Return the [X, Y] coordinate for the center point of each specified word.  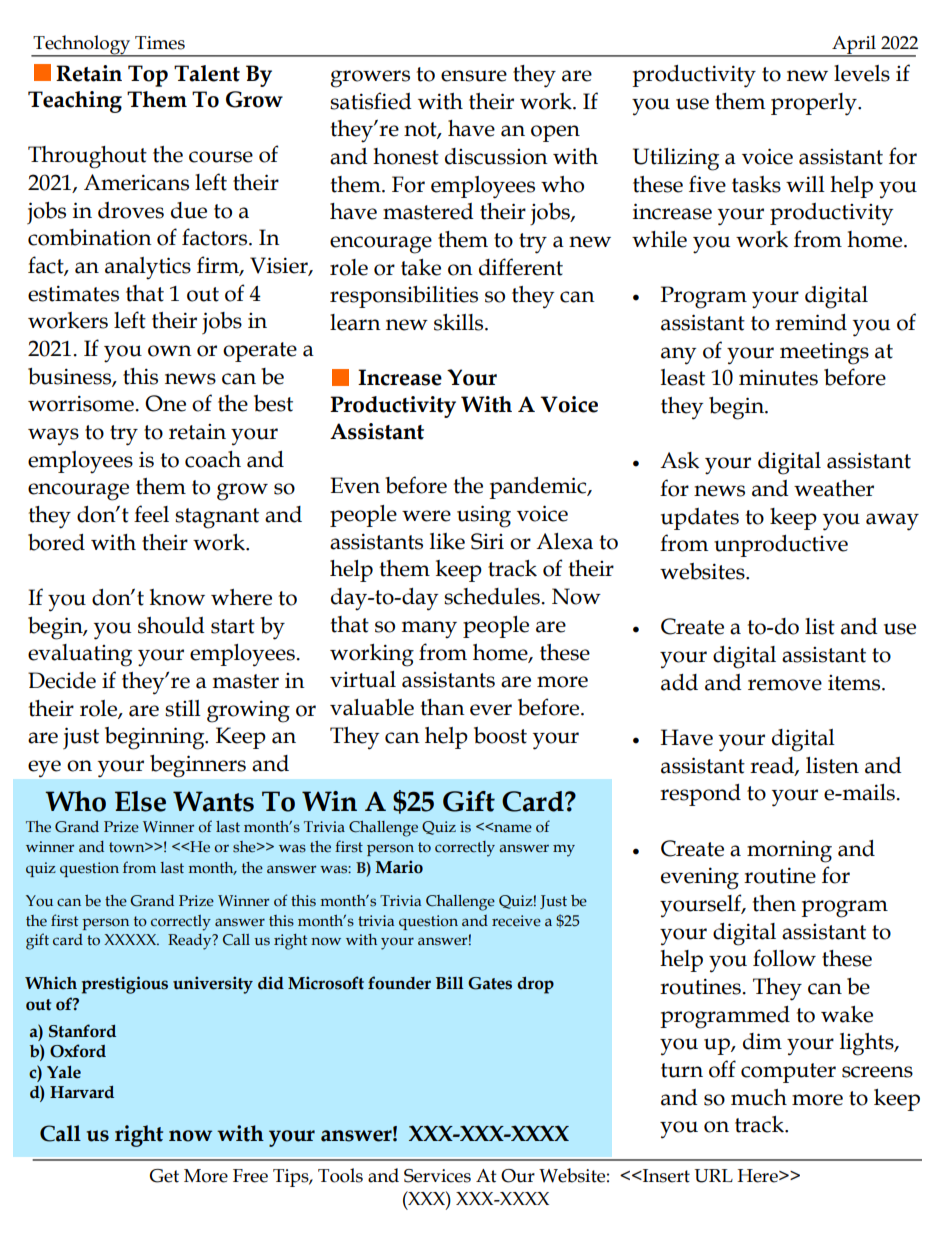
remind [811, 322]
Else [140, 801]
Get [164, 1176]
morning [789, 851]
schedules [493, 596]
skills [460, 322]
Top [148, 76]
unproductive [781, 546]
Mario [399, 867]
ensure [474, 76]
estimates [73, 293]
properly [815, 104]
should [171, 625]
